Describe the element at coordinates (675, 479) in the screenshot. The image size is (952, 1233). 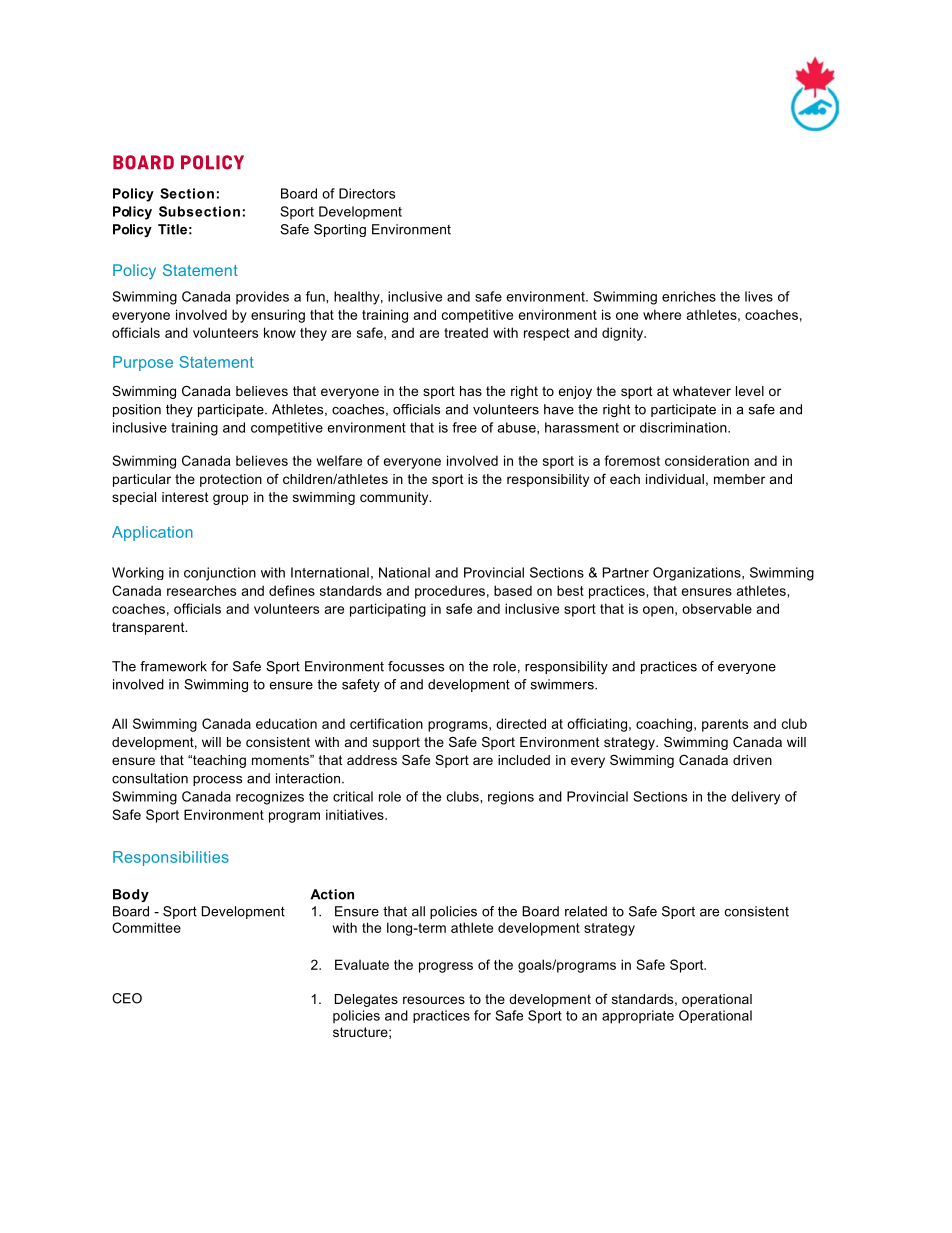
I see `individual` at that location.
